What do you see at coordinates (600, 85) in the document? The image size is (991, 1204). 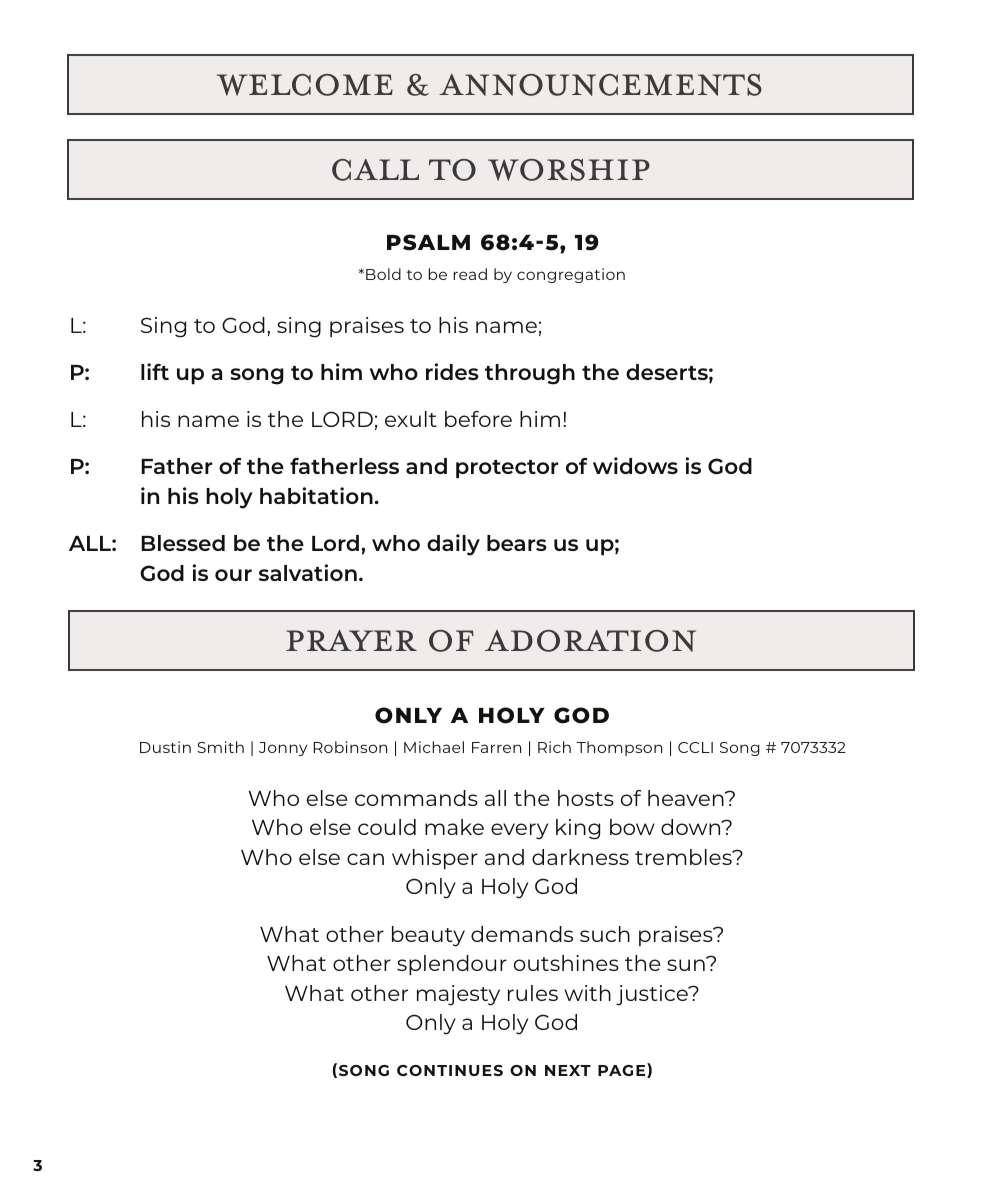 I see `announcements` at bounding box center [600, 85].
